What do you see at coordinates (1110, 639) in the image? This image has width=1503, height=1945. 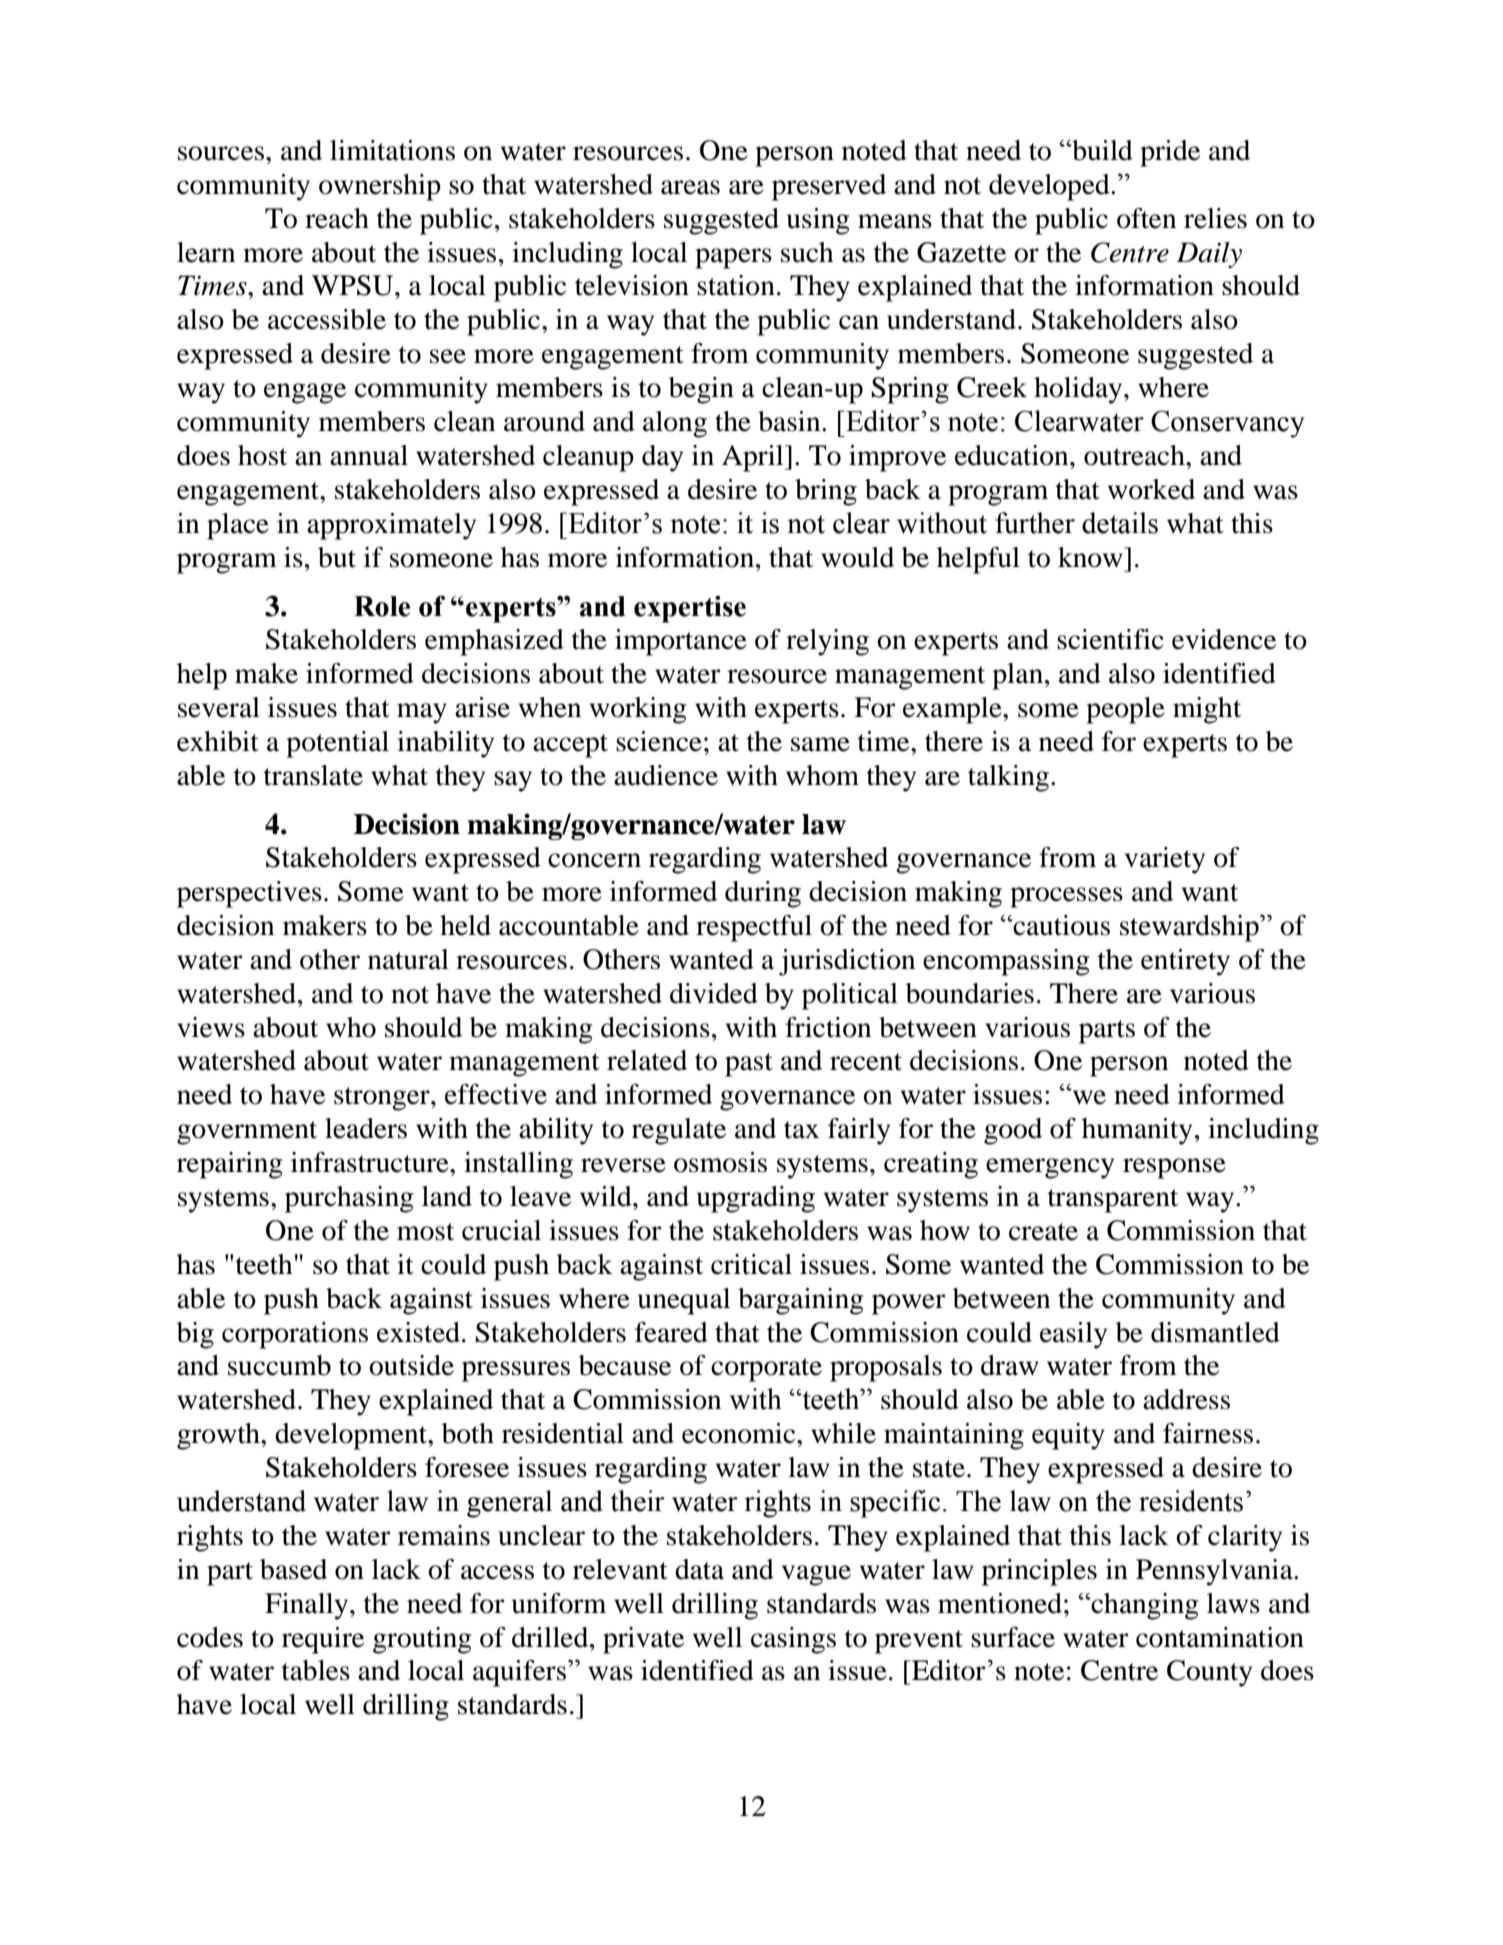 I see `scientific` at bounding box center [1110, 639].
